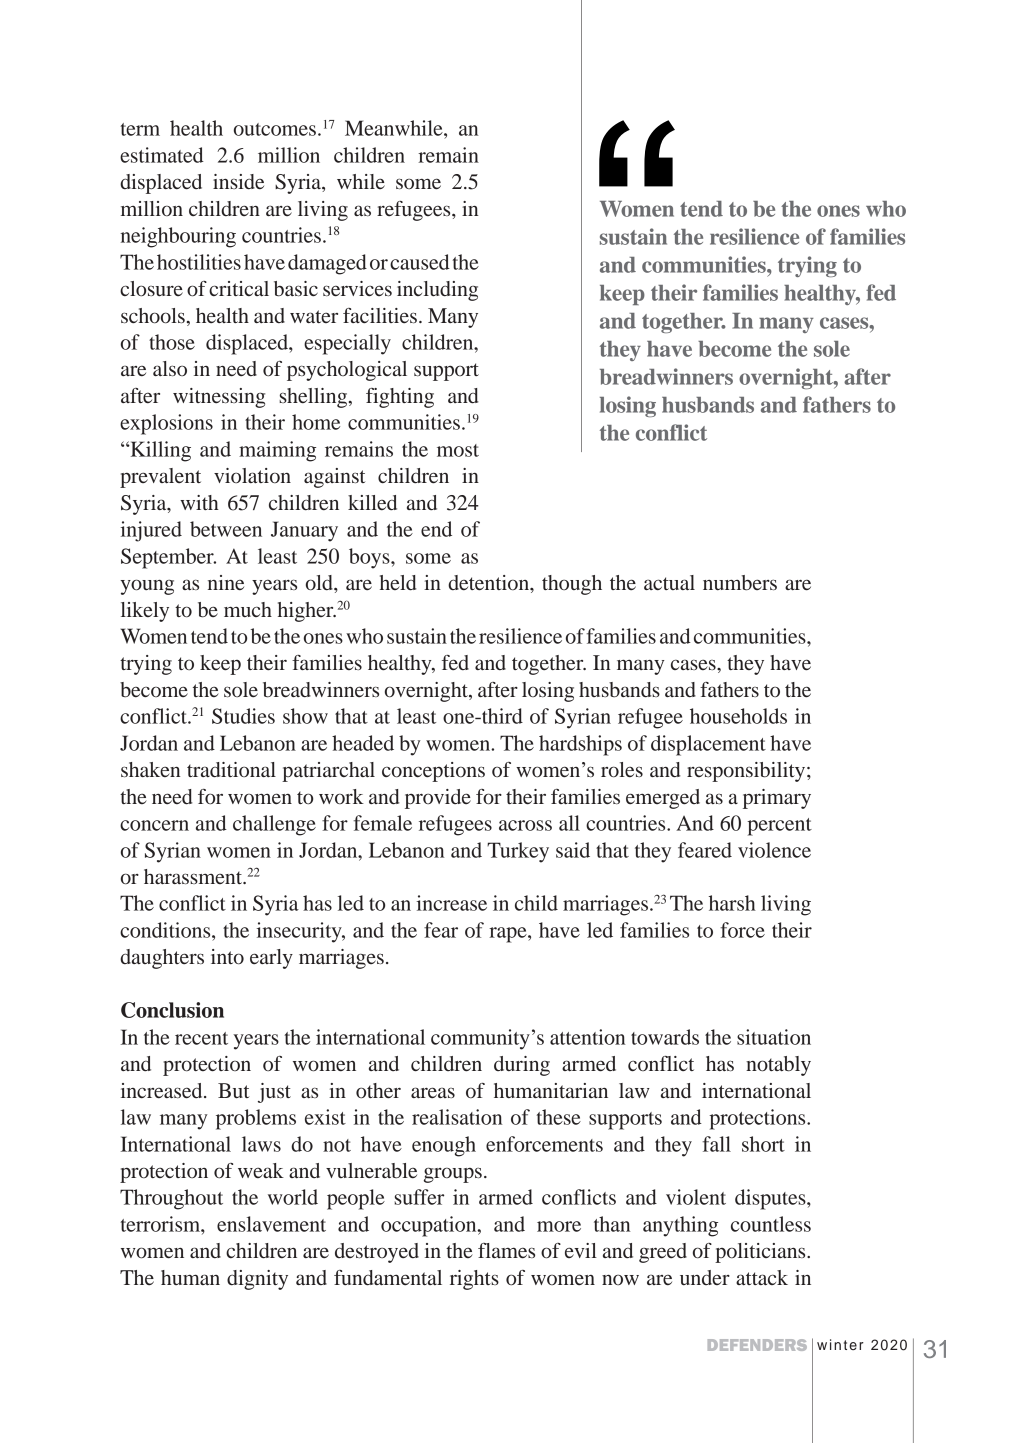  What do you see at coordinates (201, 1038) in the screenshot?
I see `recent` at bounding box center [201, 1038].
